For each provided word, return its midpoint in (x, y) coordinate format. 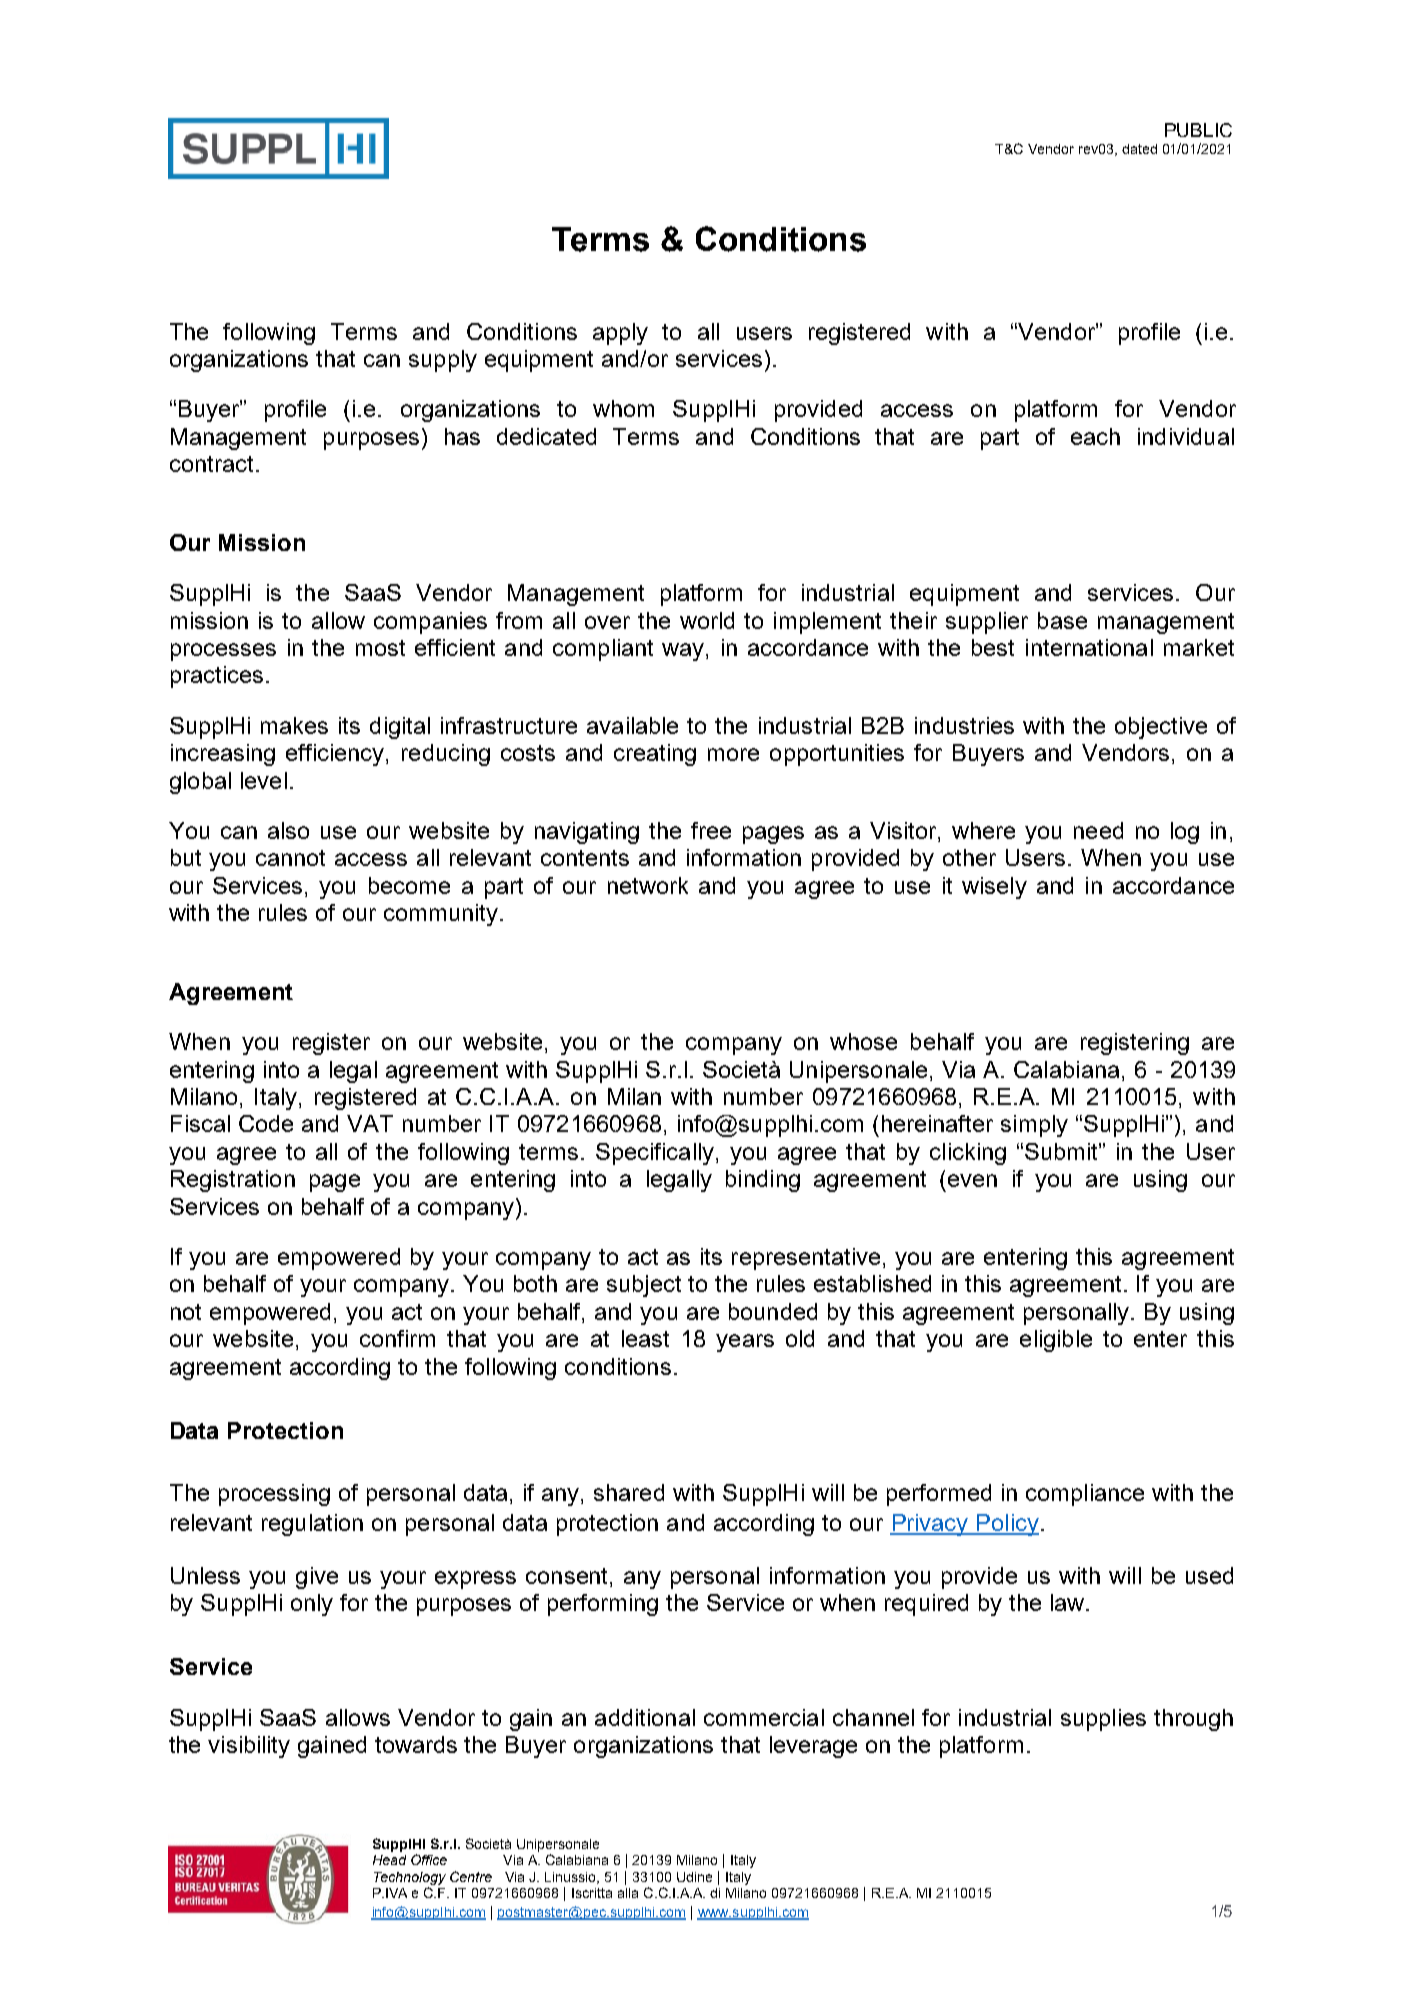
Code (266, 1123)
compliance (1085, 1495)
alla (628, 1893)
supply (443, 361)
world (707, 620)
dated (1139, 149)
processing (274, 1495)
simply (1034, 1126)
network (648, 885)
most (380, 648)
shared (629, 1492)
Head (389, 1860)
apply (620, 334)
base (1062, 620)
